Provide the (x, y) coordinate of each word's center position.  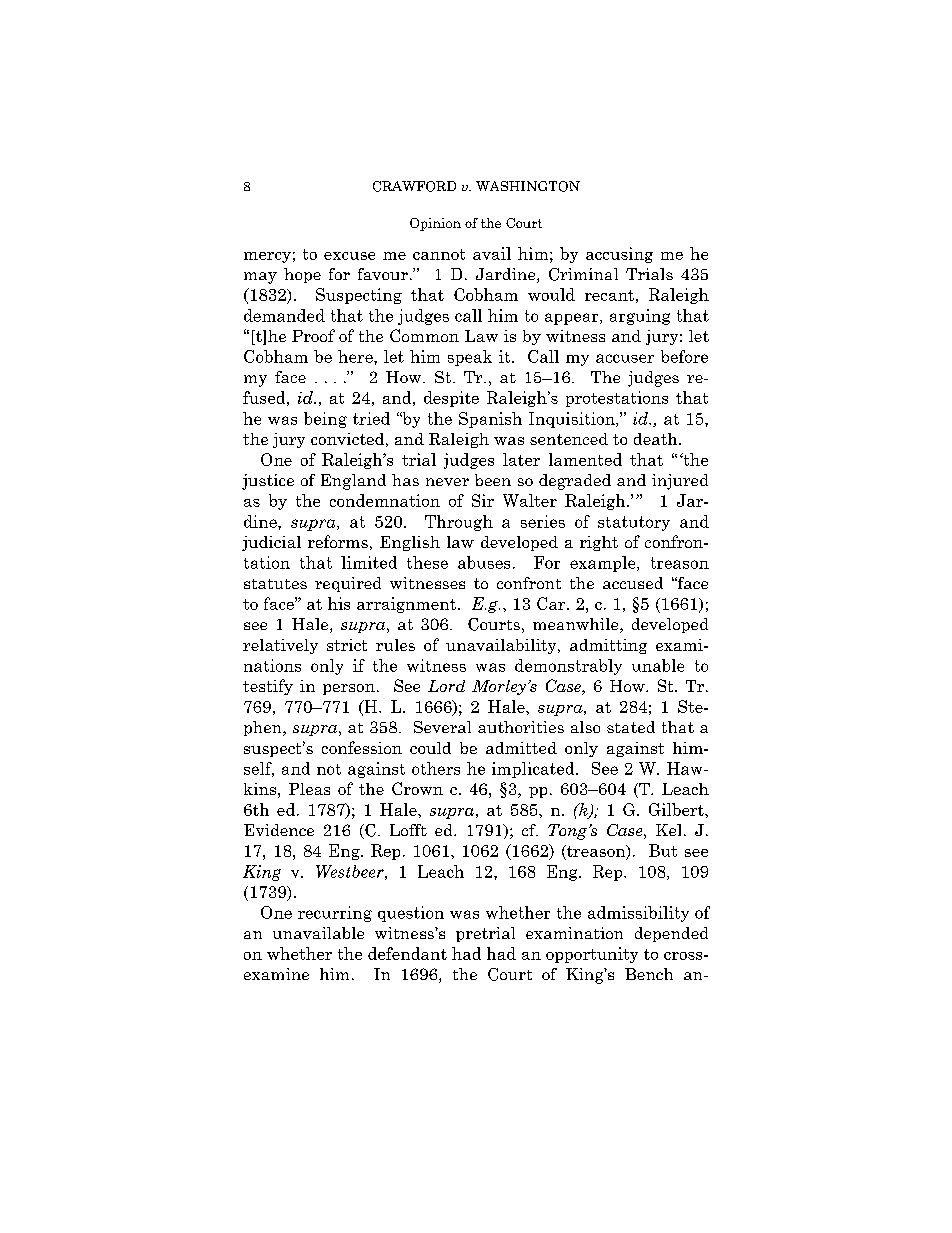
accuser (625, 358)
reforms (338, 541)
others (436, 768)
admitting (608, 646)
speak (470, 358)
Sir (483, 500)
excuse (349, 256)
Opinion (435, 224)
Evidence (279, 830)
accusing (619, 255)
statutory (634, 523)
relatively (280, 646)
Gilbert (677, 809)
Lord (446, 686)
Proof (313, 335)
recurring (335, 914)
